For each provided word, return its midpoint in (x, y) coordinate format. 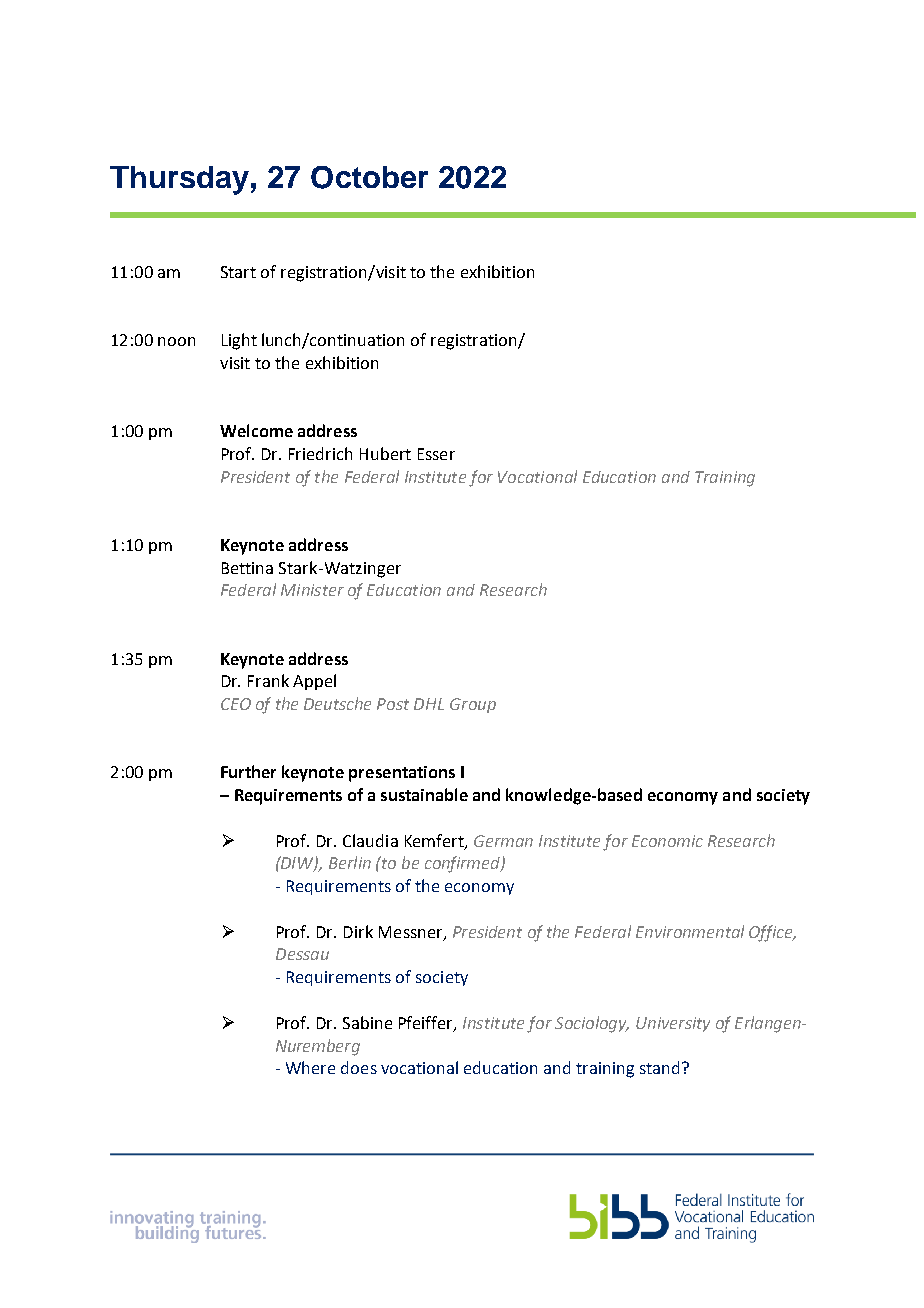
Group (473, 705)
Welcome (256, 430)
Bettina (247, 568)
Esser (436, 454)
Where (310, 1067)
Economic (667, 841)
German (503, 841)
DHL (429, 704)
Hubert (385, 453)
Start (238, 272)
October (369, 177)
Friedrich (320, 453)
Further (248, 771)
